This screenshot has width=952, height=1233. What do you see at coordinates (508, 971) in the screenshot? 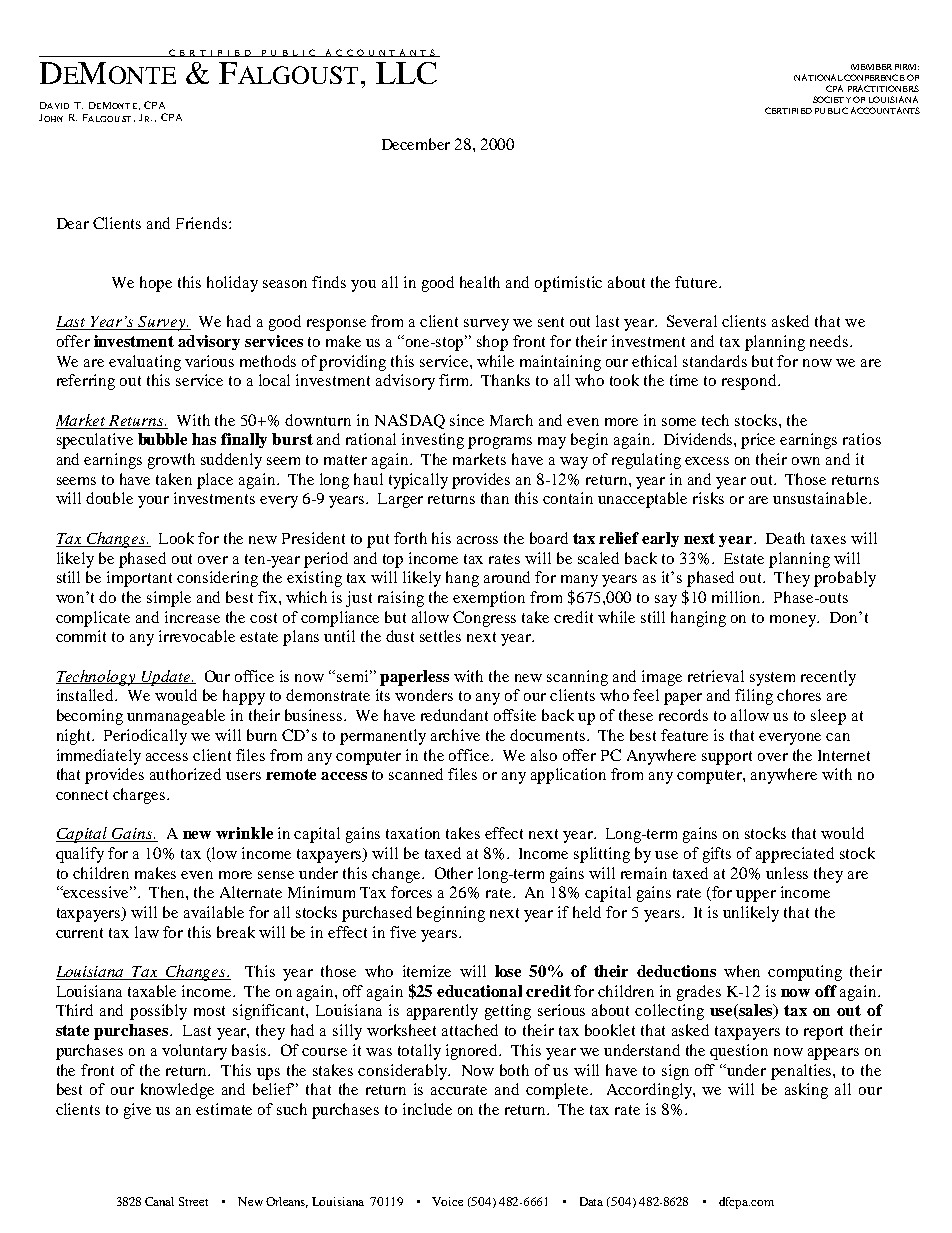
I see `lose` at bounding box center [508, 971].
